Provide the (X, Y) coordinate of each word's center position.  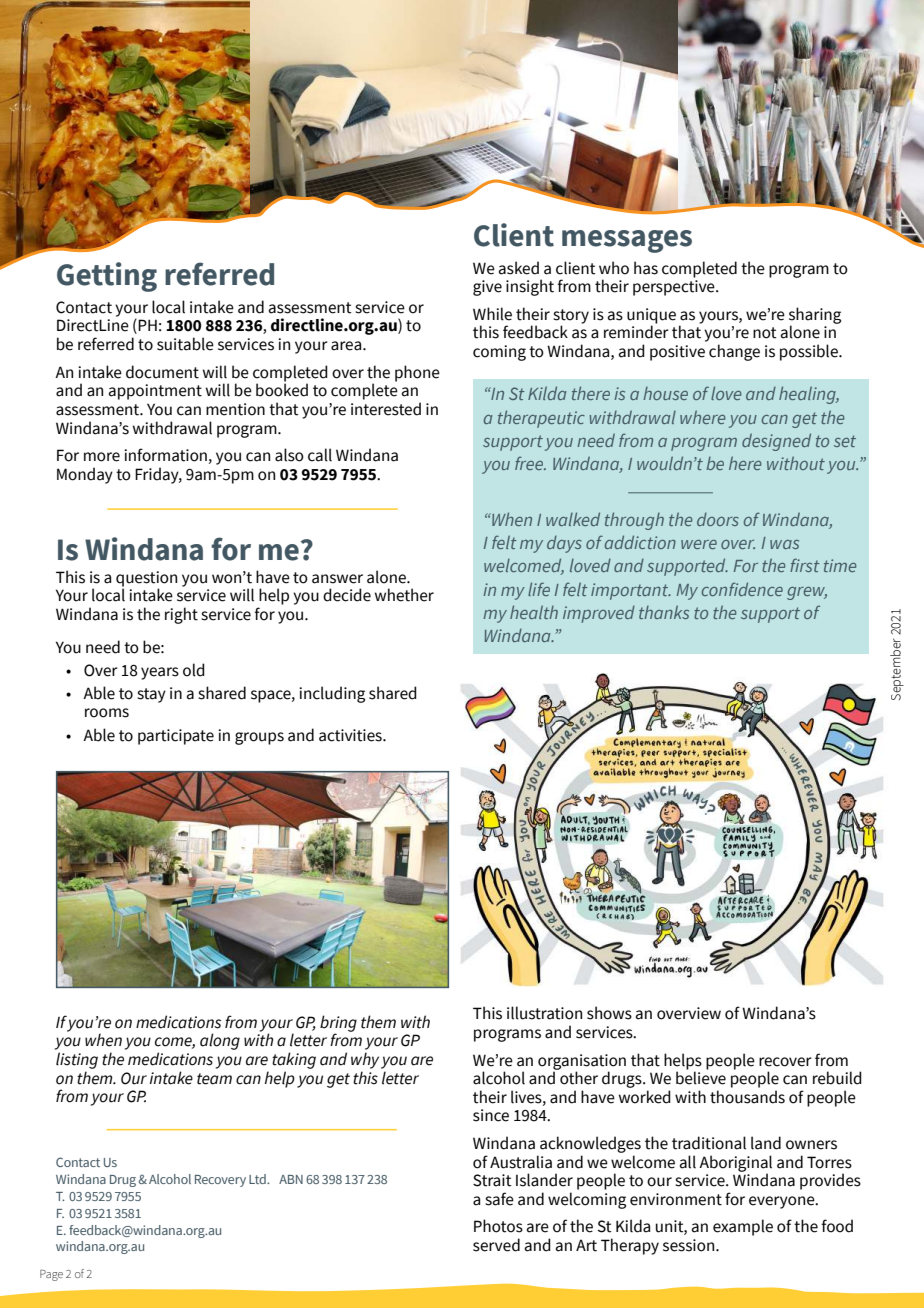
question (146, 580)
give (487, 288)
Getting (107, 277)
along (220, 1041)
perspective (675, 288)
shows (609, 1013)
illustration (544, 1013)
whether (404, 595)
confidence (742, 589)
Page (51, 1275)
